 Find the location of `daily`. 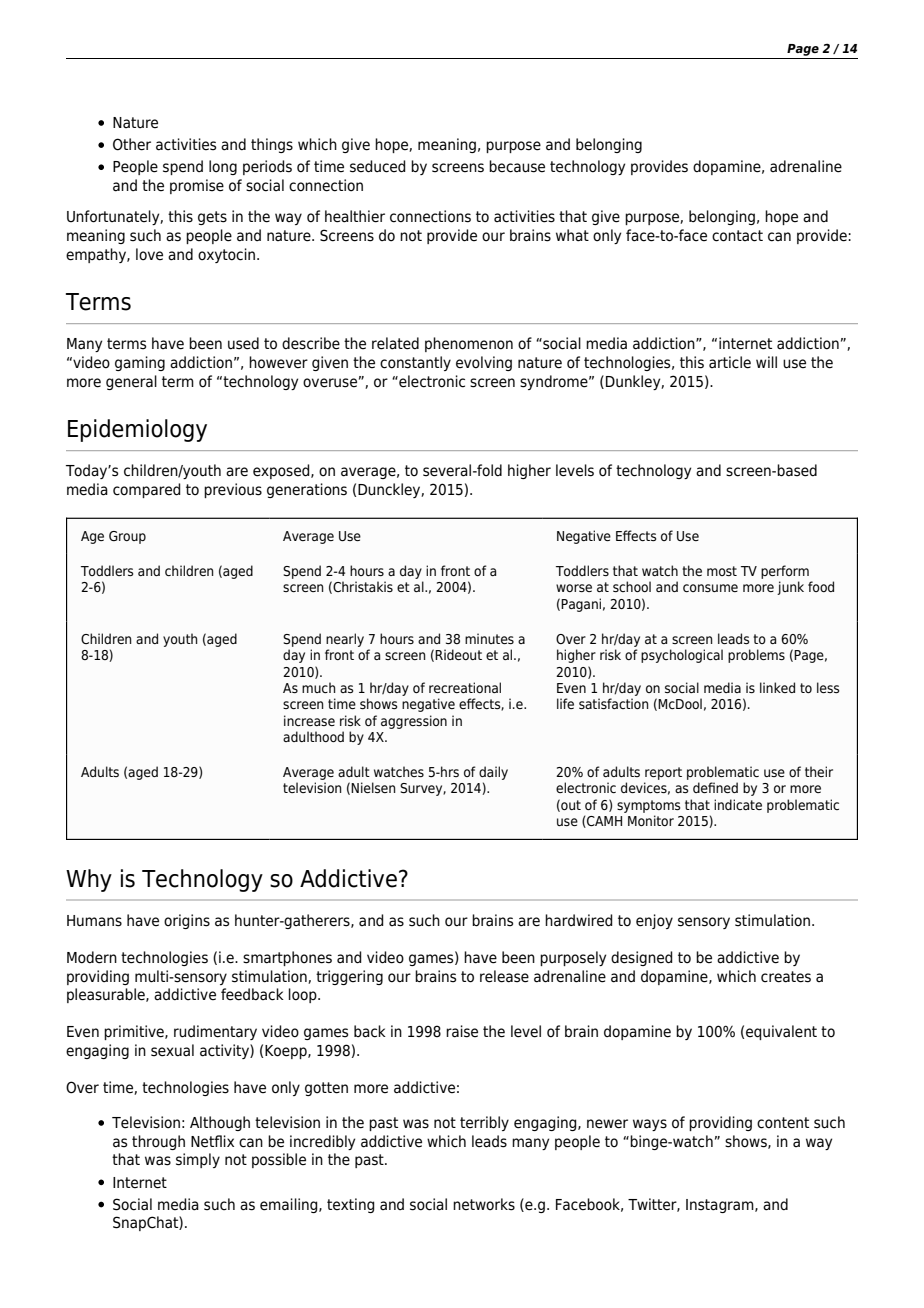

daily is located at coordinates (493, 773).
